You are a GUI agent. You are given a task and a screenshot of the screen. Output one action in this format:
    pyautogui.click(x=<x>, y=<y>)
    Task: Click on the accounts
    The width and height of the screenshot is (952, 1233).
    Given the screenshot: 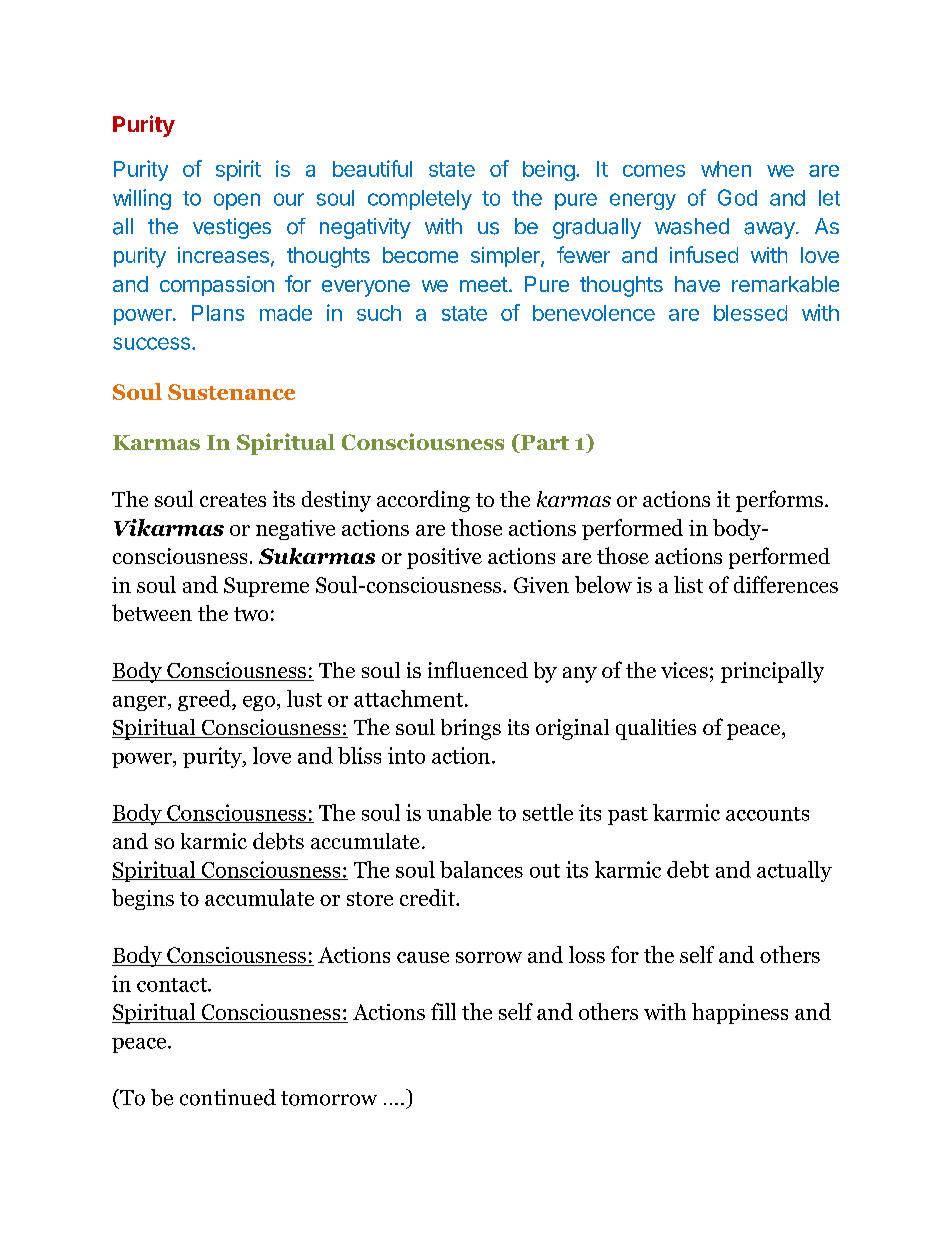 What is the action you would take?
    pyautogui.click(x=767, y=814)
